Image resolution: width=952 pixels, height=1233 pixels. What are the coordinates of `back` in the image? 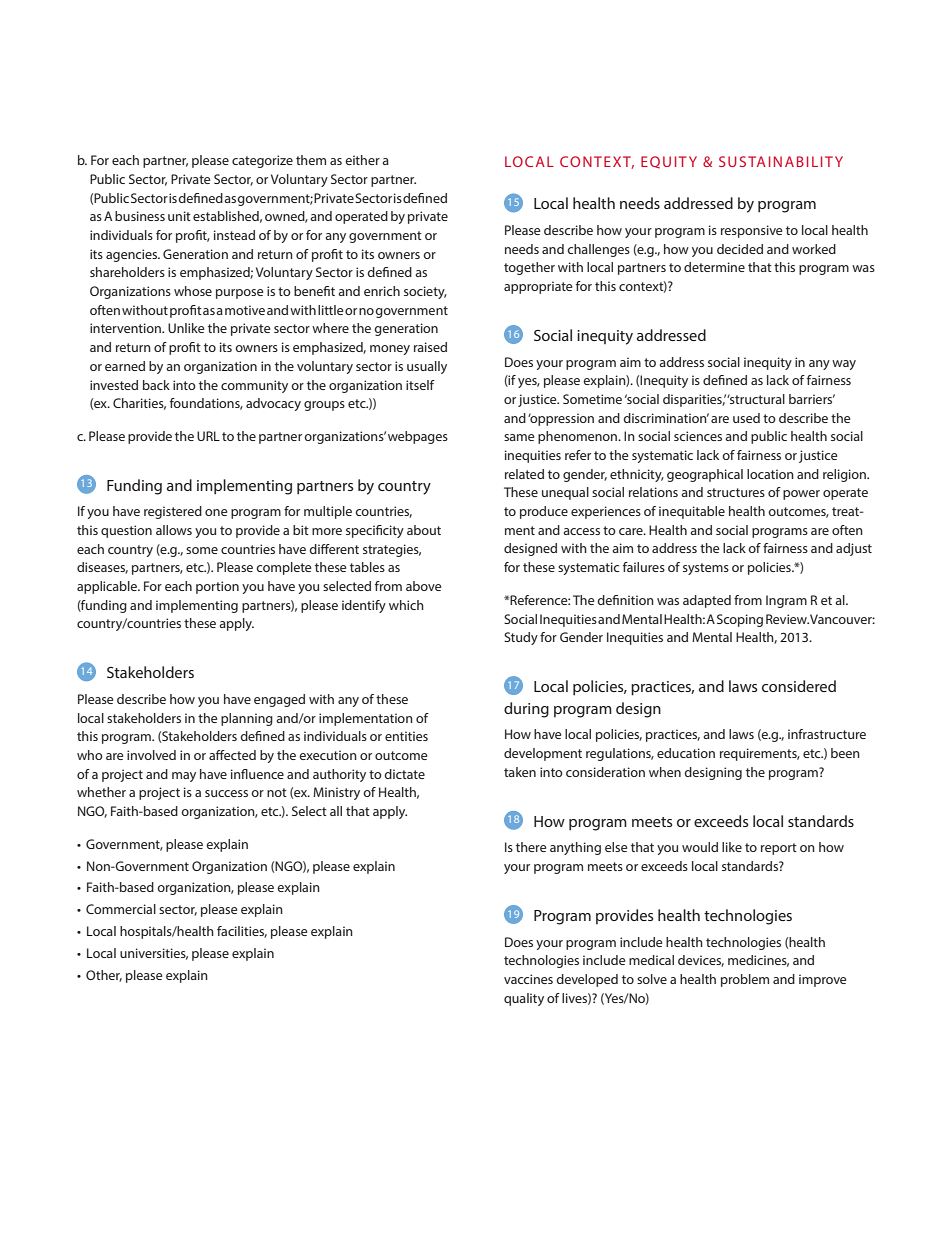 It's located at (156, 385).
